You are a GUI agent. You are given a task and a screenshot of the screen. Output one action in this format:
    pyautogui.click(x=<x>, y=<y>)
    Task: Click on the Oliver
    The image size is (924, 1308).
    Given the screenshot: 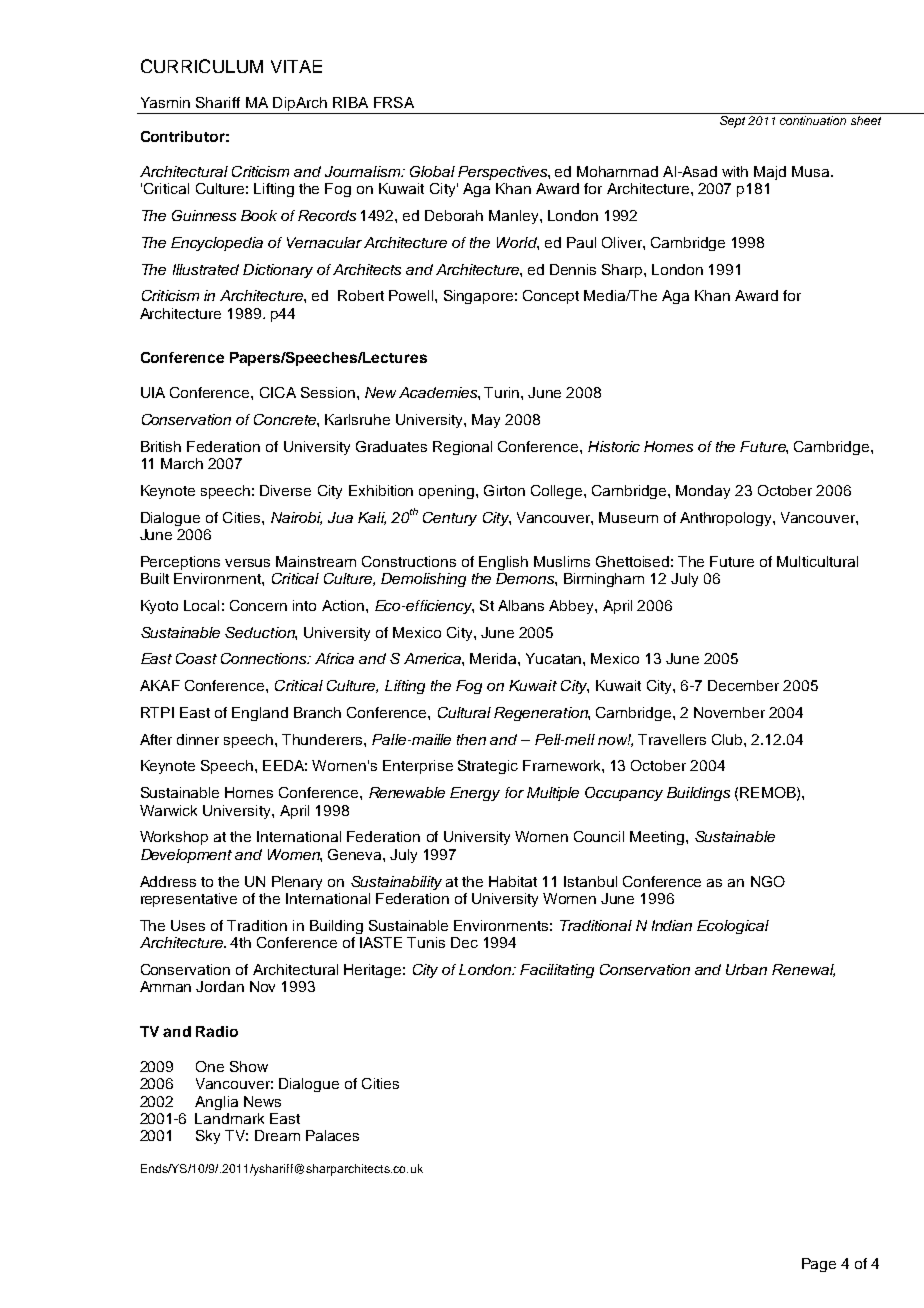 What is the action you would take?
    pyautogui.click(x=623, y=242)
